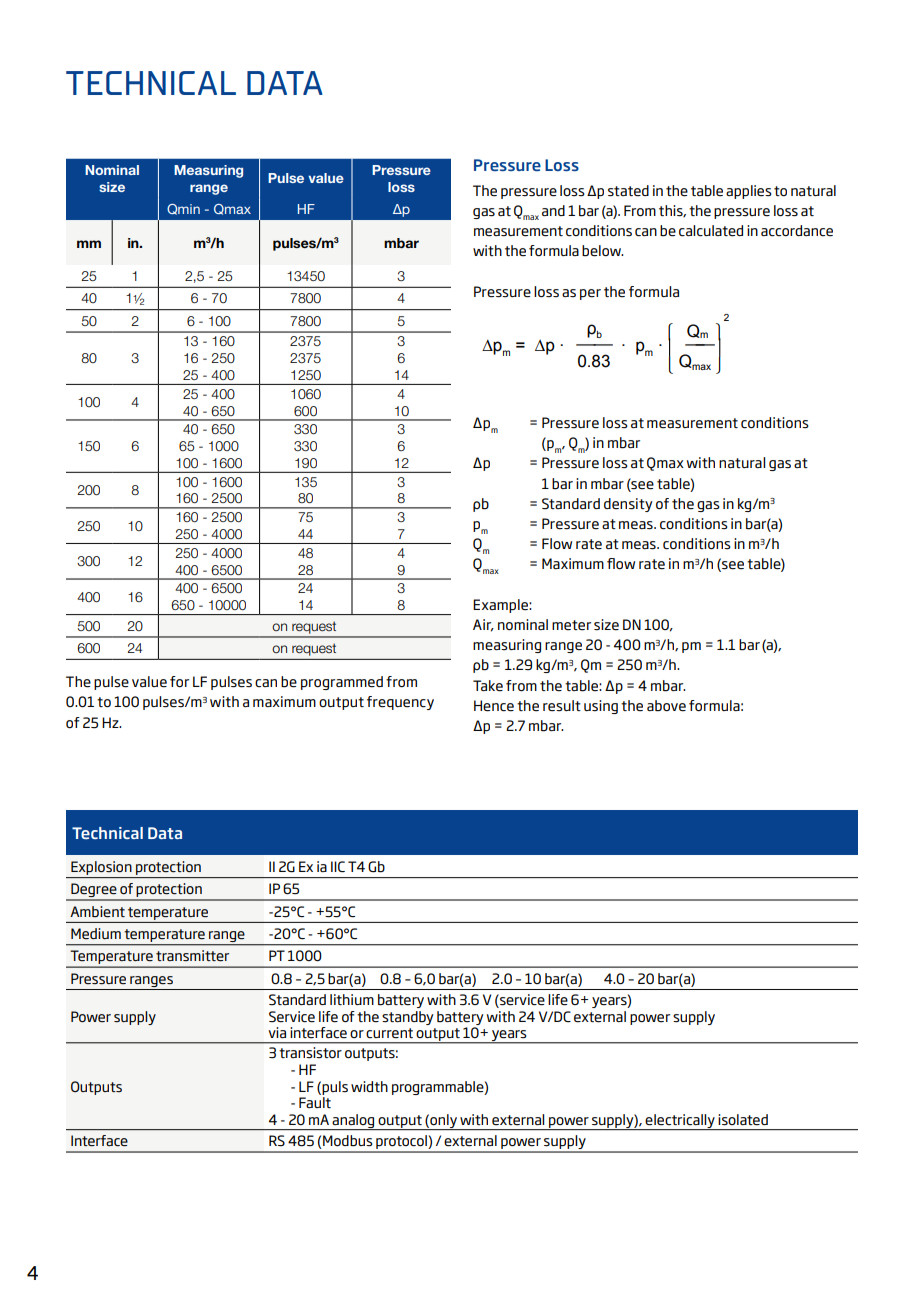 This page has height=1308, width=924. I want to click on above, so click(666, 706).
